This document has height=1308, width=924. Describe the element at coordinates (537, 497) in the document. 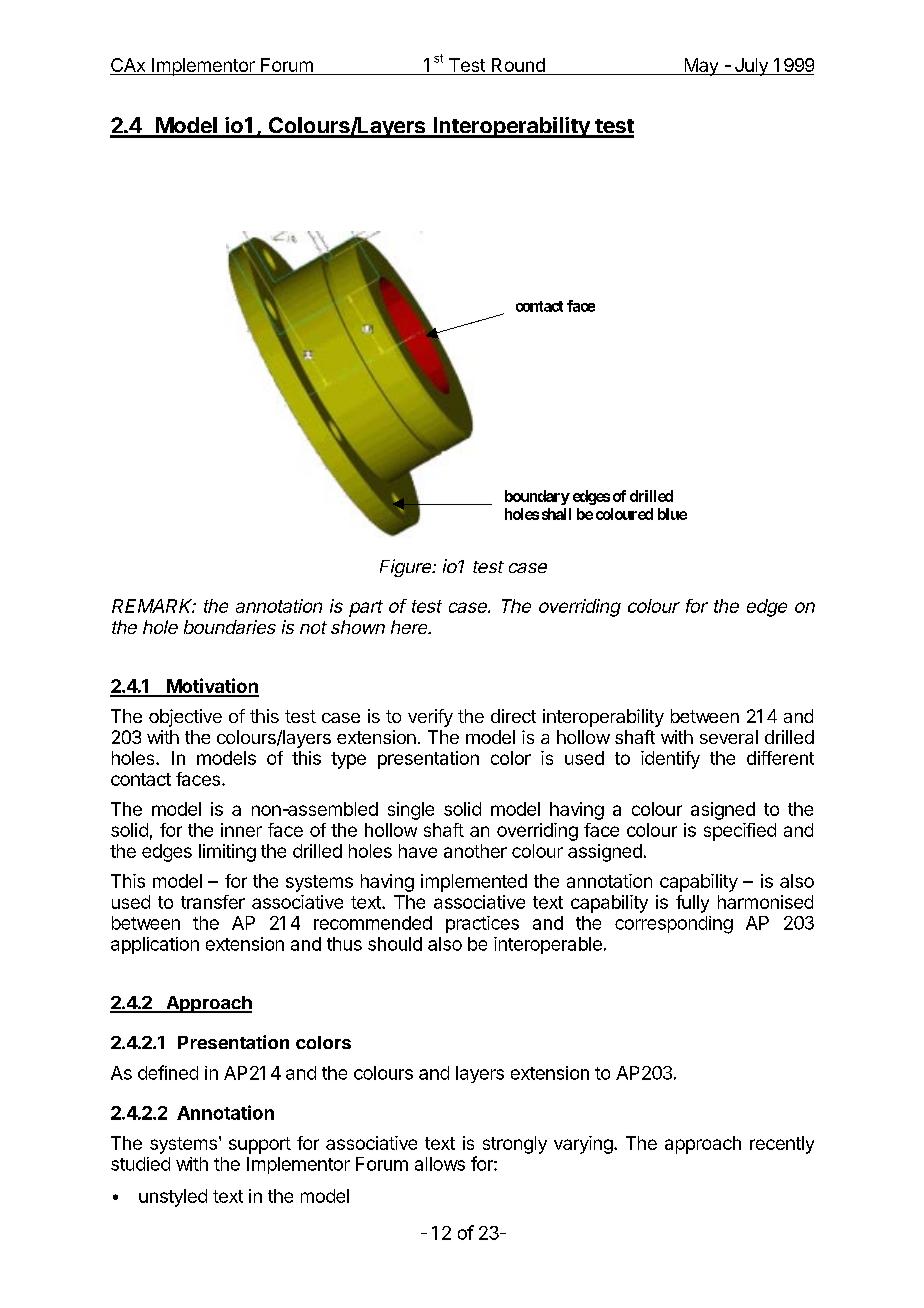

I see `boundary` at that location.
